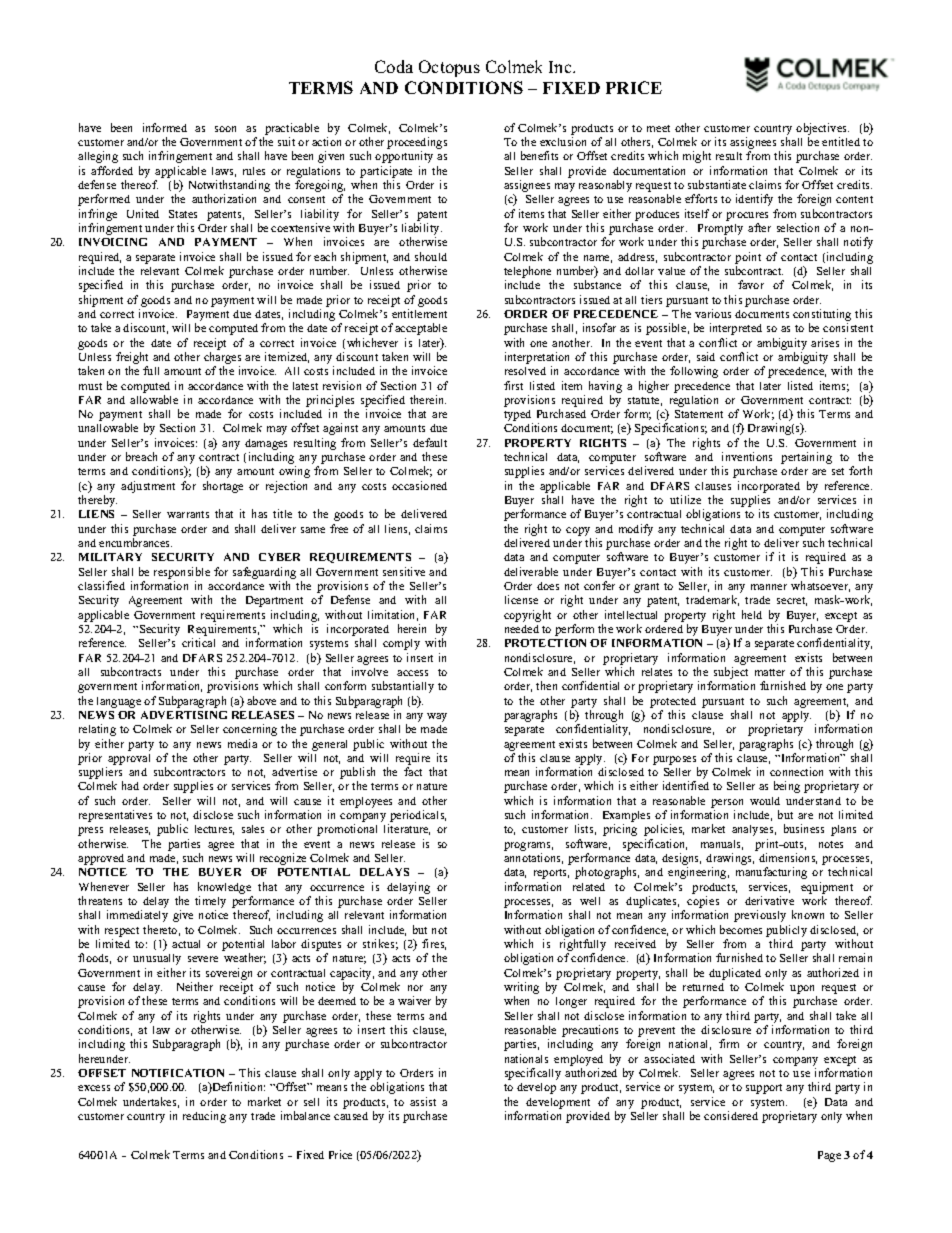 The image size is (952, 1233). What do you see at coordinates (521, 599) in the screenshot?
I see `license` at bounding box center [521, 599].
